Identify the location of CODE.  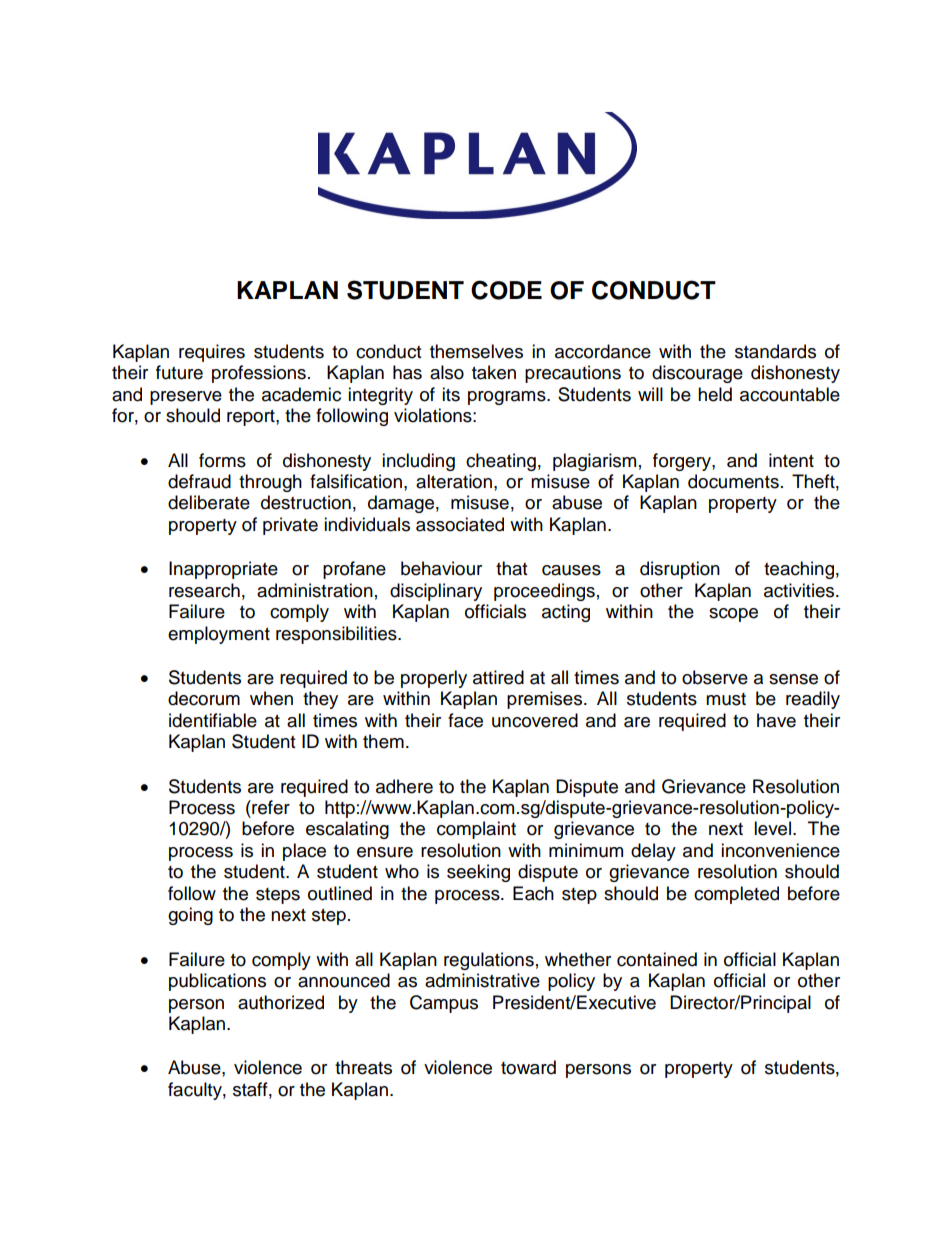
(506, 290).
